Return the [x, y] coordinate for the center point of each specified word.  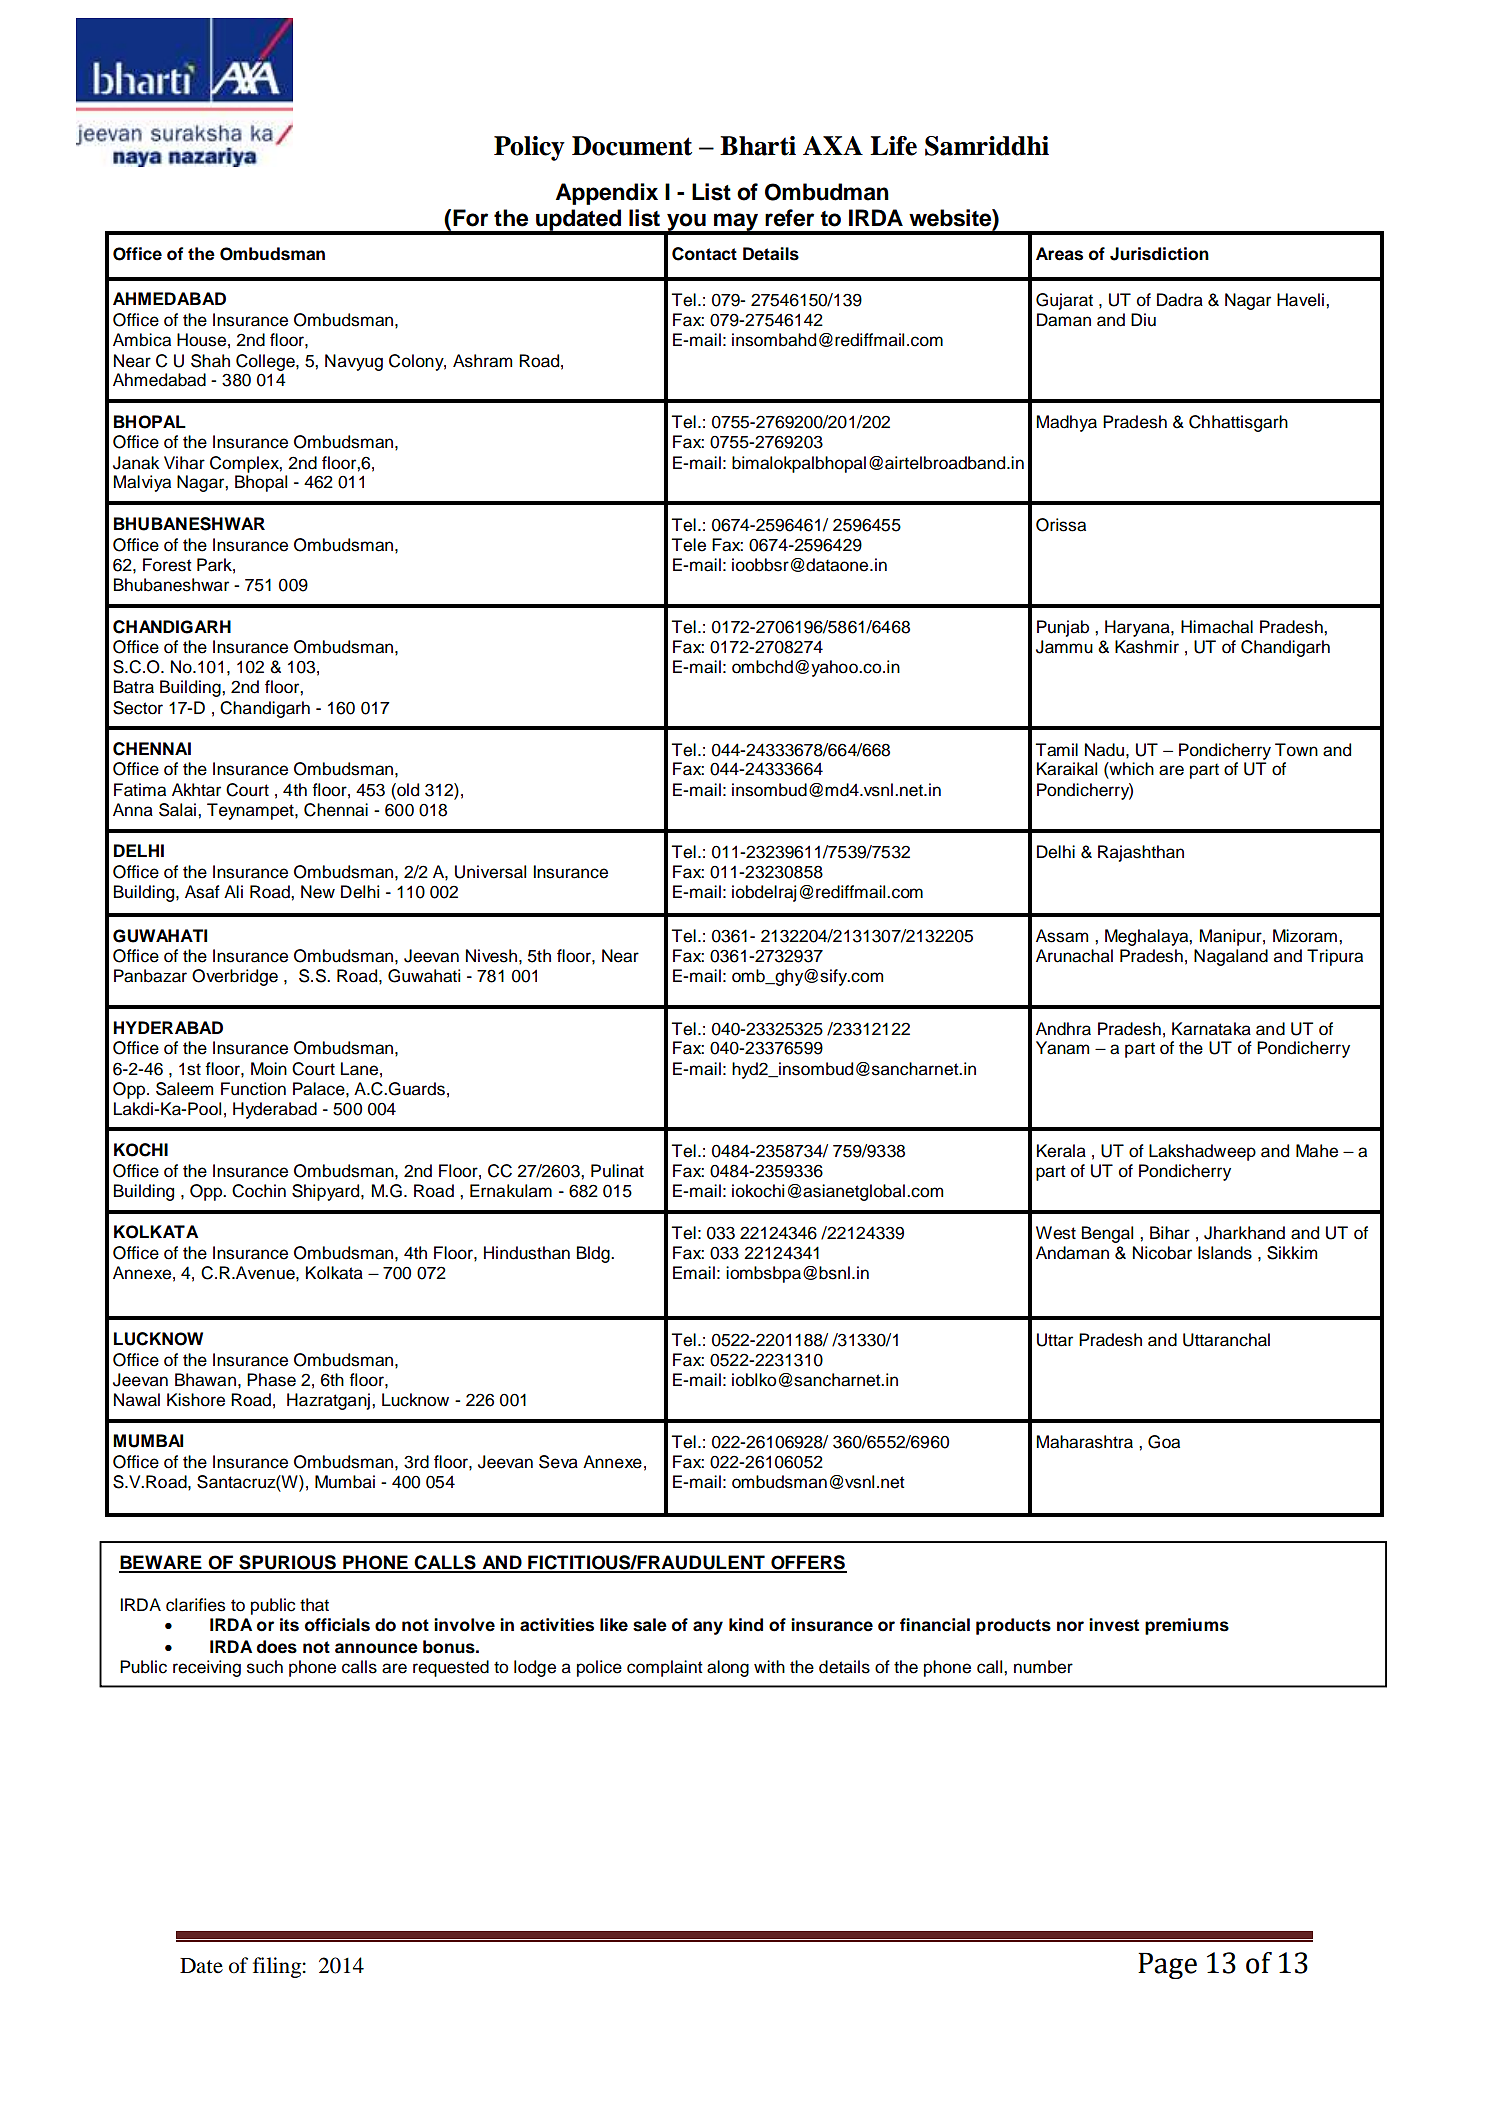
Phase [271, 1380]
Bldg [594, 1254]
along [728, 1668]
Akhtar [196, 790]
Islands [1225, 1253]
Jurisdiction [1159, 254]
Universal [490, 872]
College [266, 362]
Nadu [1104, 750]
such [265, 1667]
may [736, 223]
